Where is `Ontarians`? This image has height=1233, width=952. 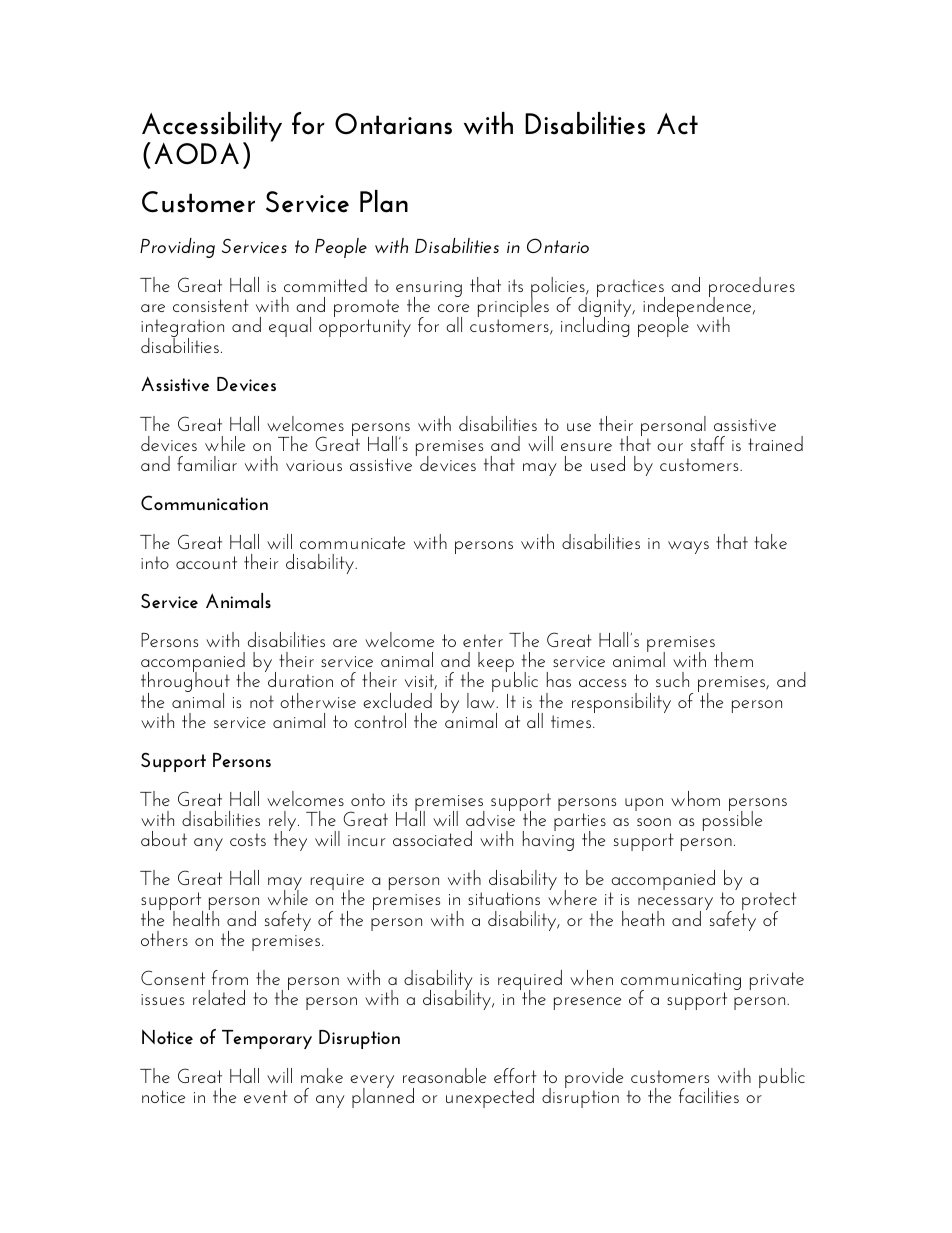 Ontarians is located at coordinates (393, 124).
